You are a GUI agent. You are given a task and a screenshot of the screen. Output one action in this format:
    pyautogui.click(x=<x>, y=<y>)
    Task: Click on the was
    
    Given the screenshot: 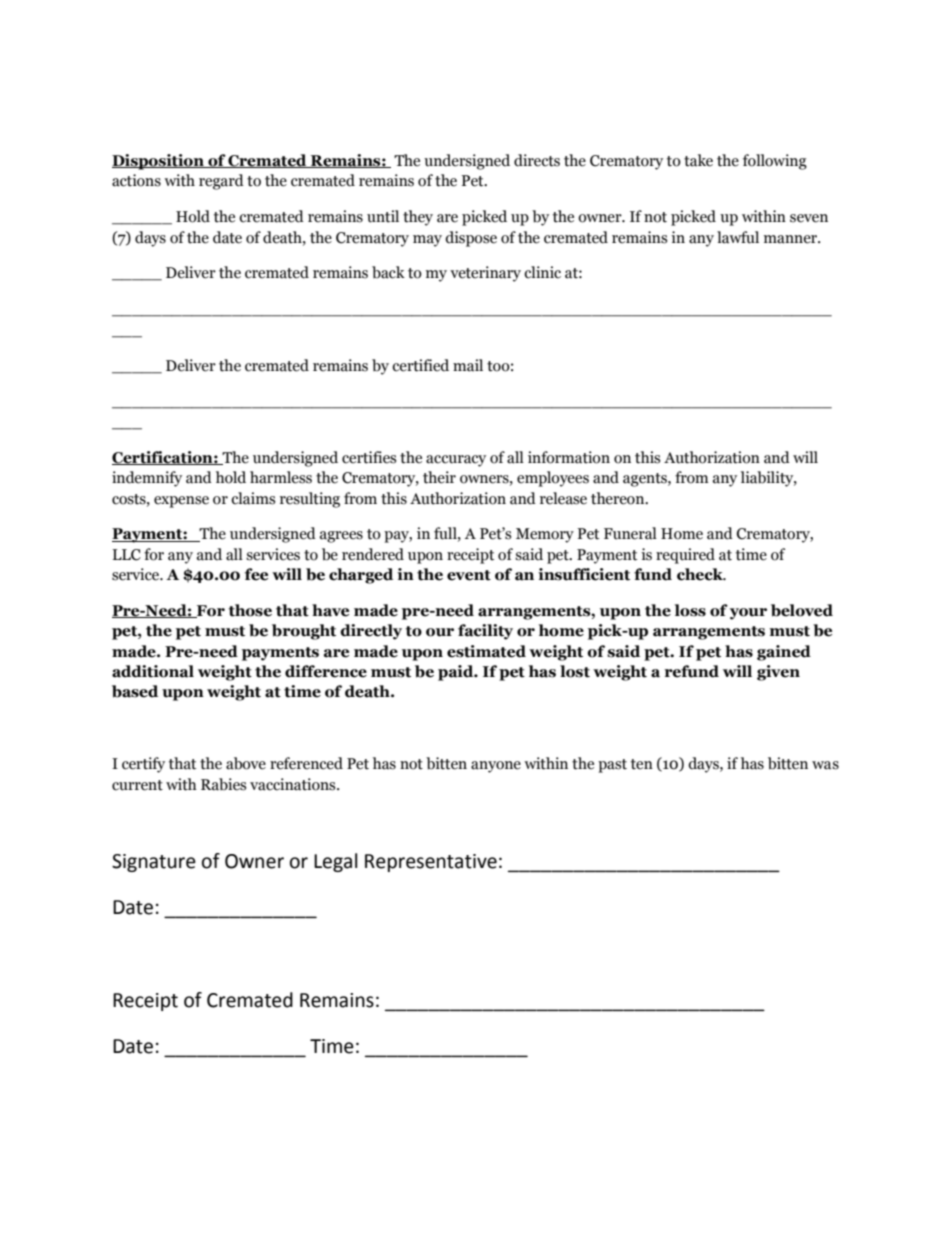 What is the action you would take?
    pyautogui.click(x=825, y=765)
